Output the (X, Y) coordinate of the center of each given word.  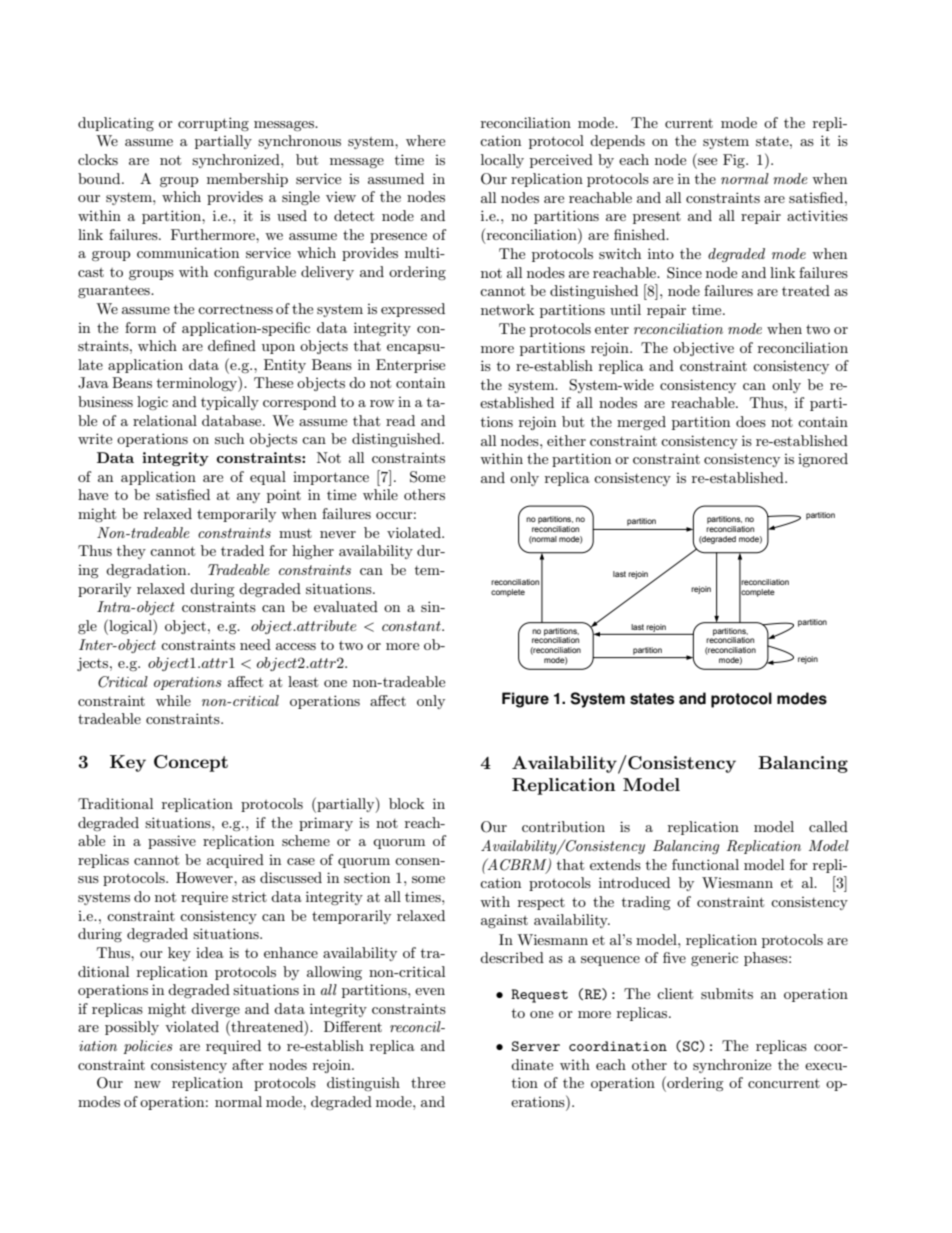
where (425, 140)
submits (727, 993)
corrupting (213, 124)
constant (412, 626)
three (428, 1082)
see (707, 161)
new (147, 1084)
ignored (823, 460)
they (131, 552)
